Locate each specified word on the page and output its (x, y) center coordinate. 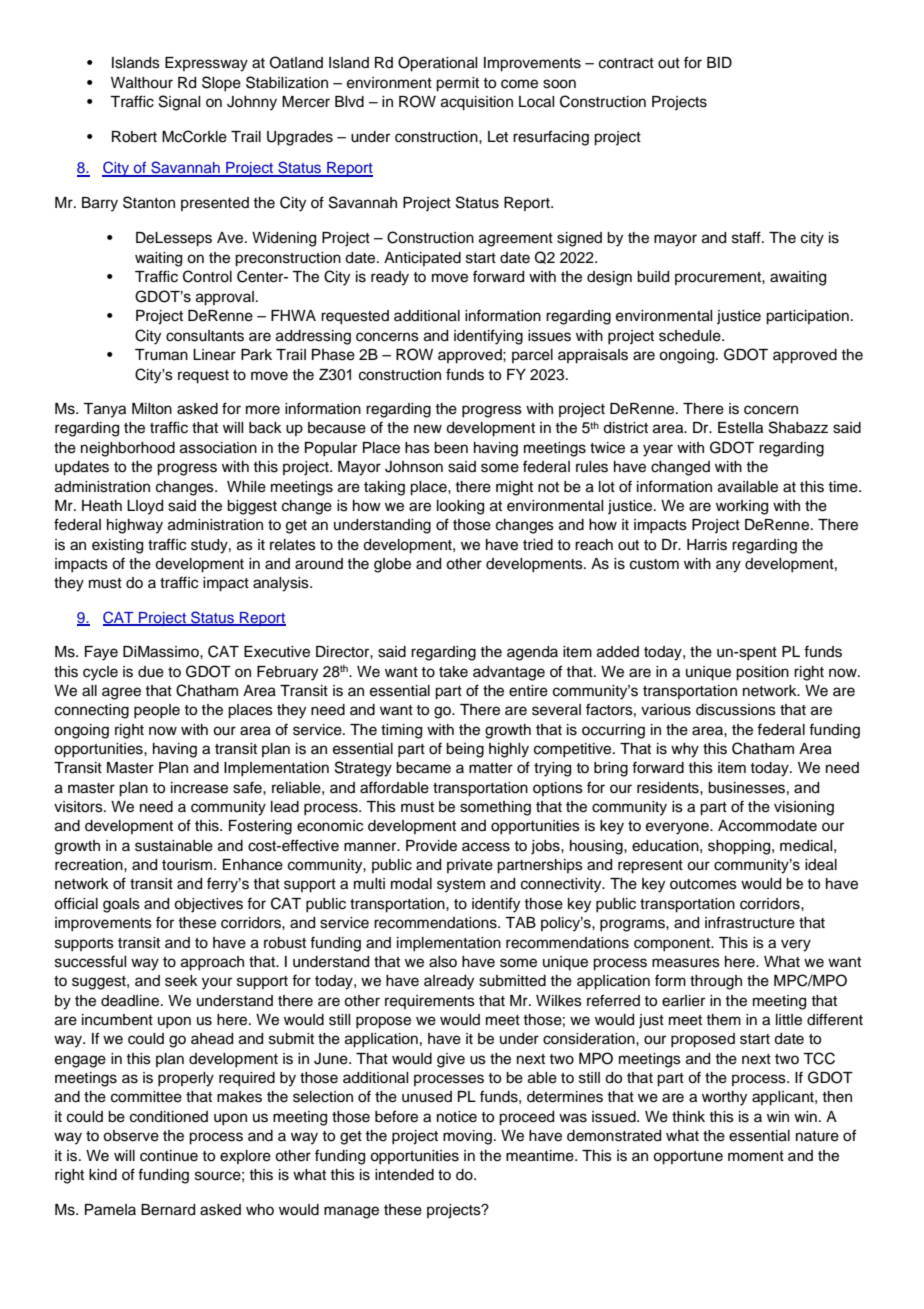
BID (719, 62)
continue (169, 1156)
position (762, 673)
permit (457, 84)
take (453, 672)
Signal (179, 103)
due (151, 672)
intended (404, 1175)
